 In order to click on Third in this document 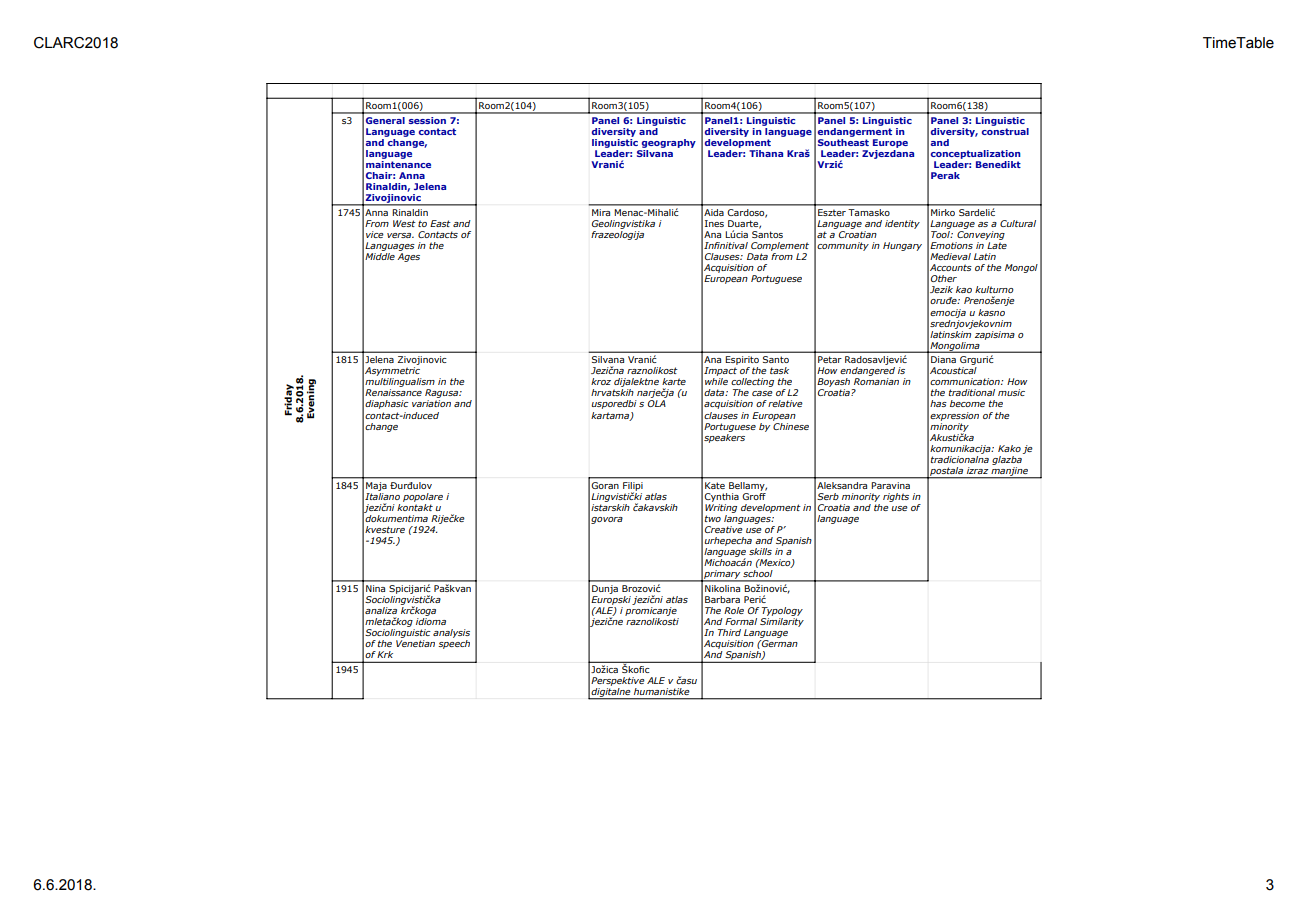, I will do `click(729, 632)`.
